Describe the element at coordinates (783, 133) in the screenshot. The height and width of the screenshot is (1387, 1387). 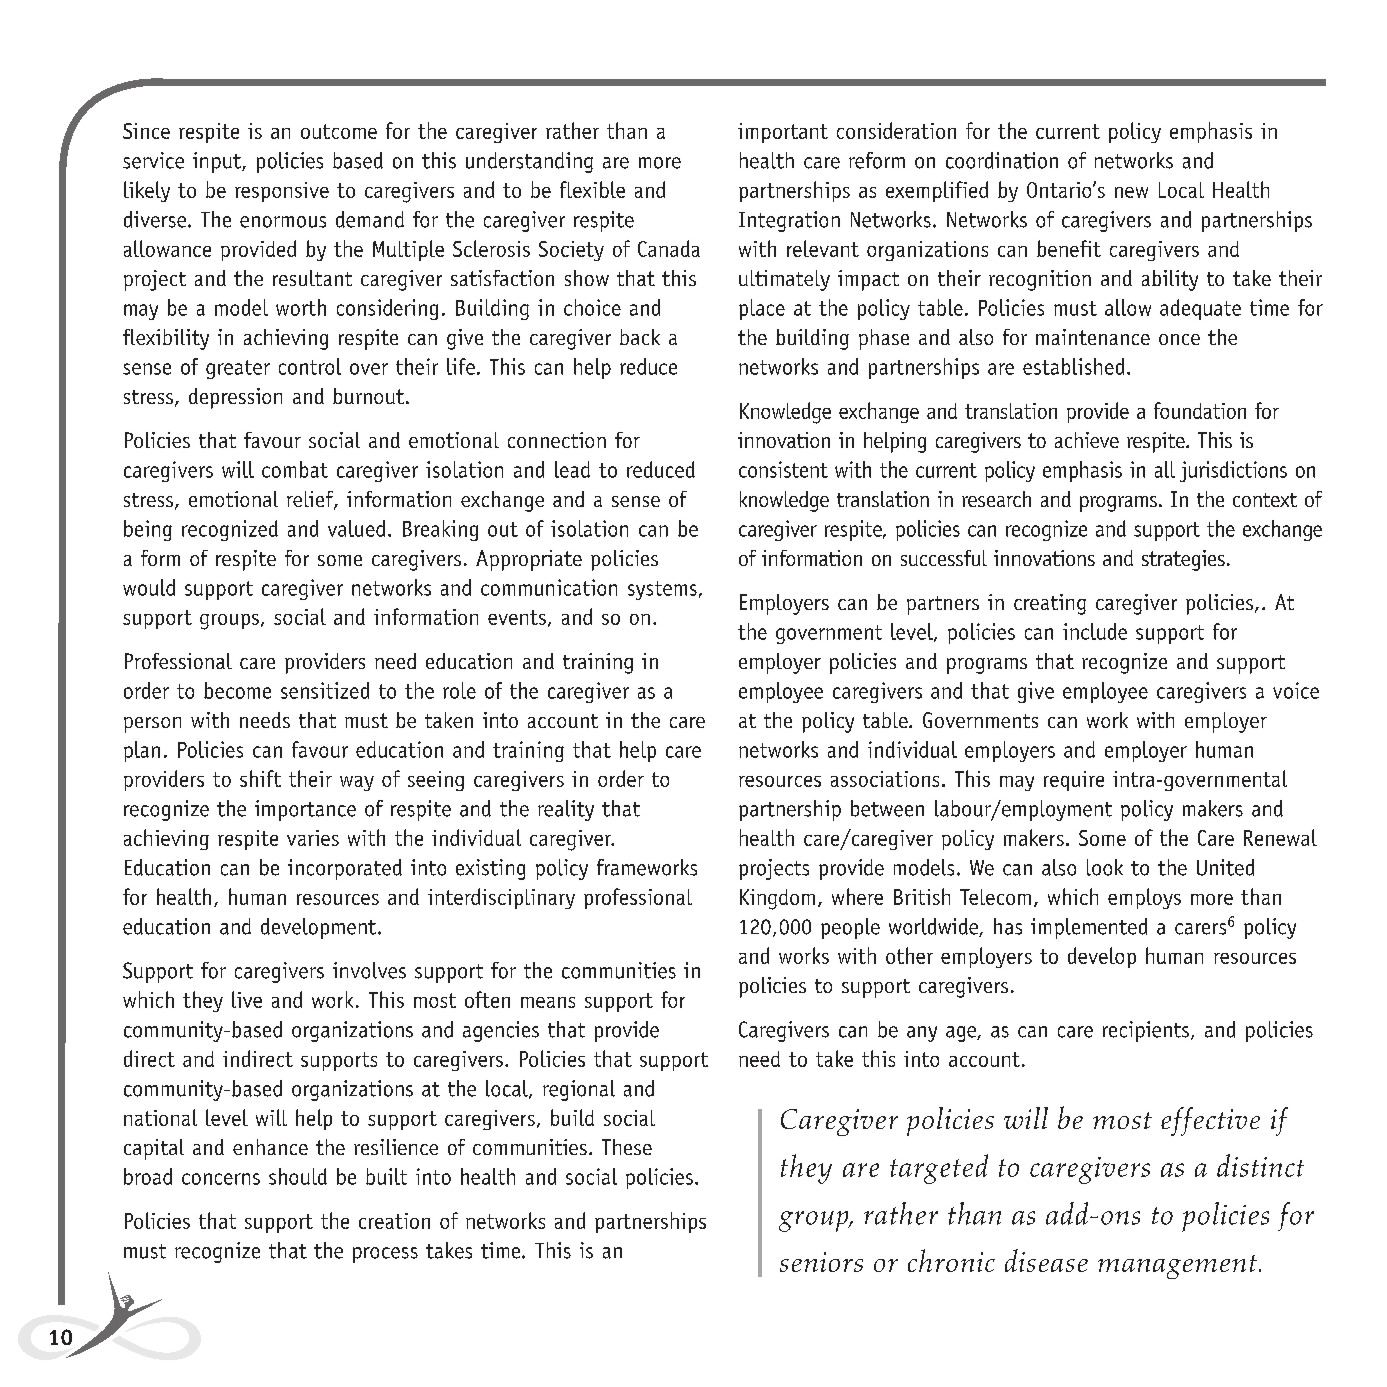
I see `important` at that location.
